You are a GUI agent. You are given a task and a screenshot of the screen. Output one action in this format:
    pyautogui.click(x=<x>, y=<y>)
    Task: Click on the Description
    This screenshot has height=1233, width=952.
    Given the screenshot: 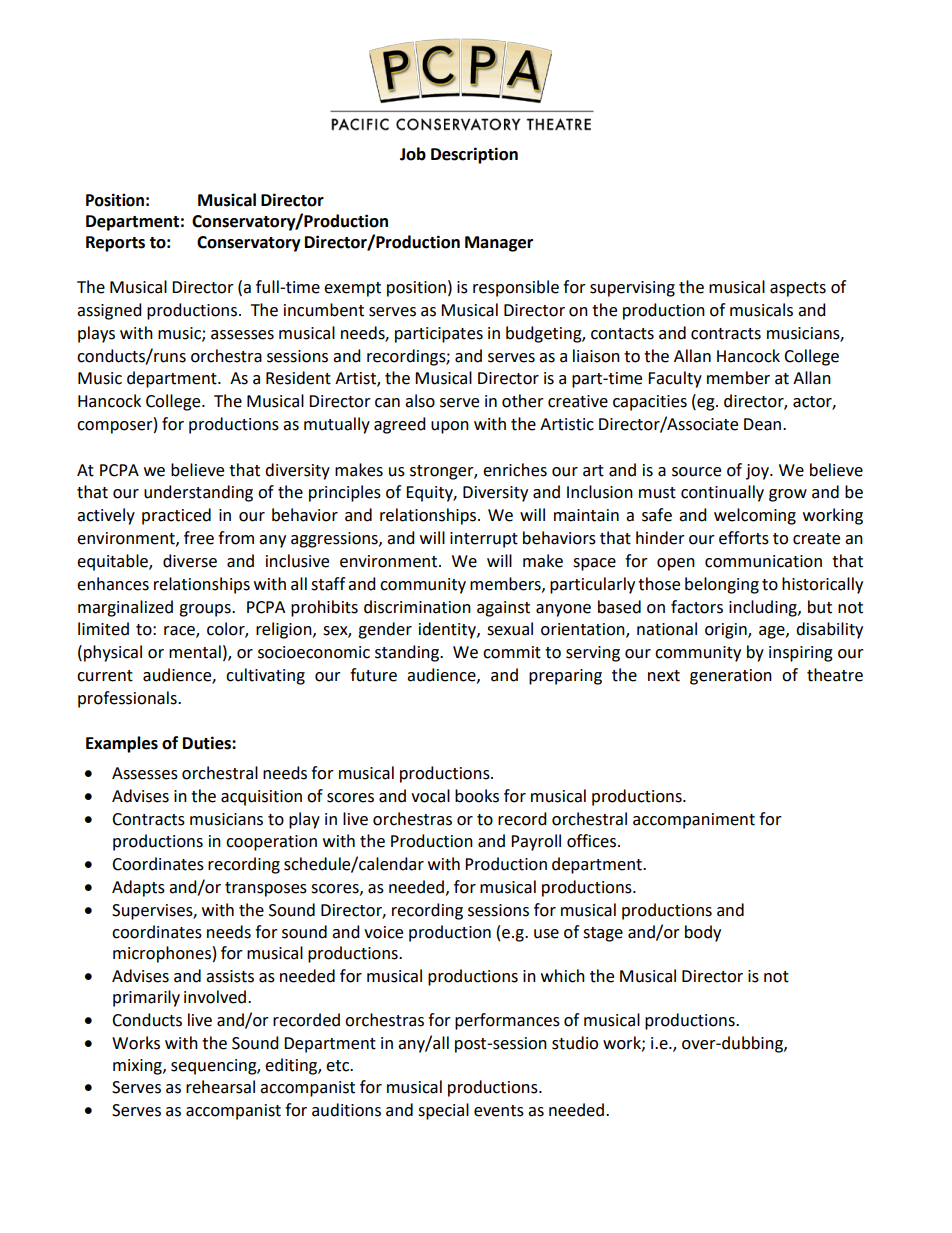 What is the action you would take?
    pyautogui.click(x=474, y=155)
